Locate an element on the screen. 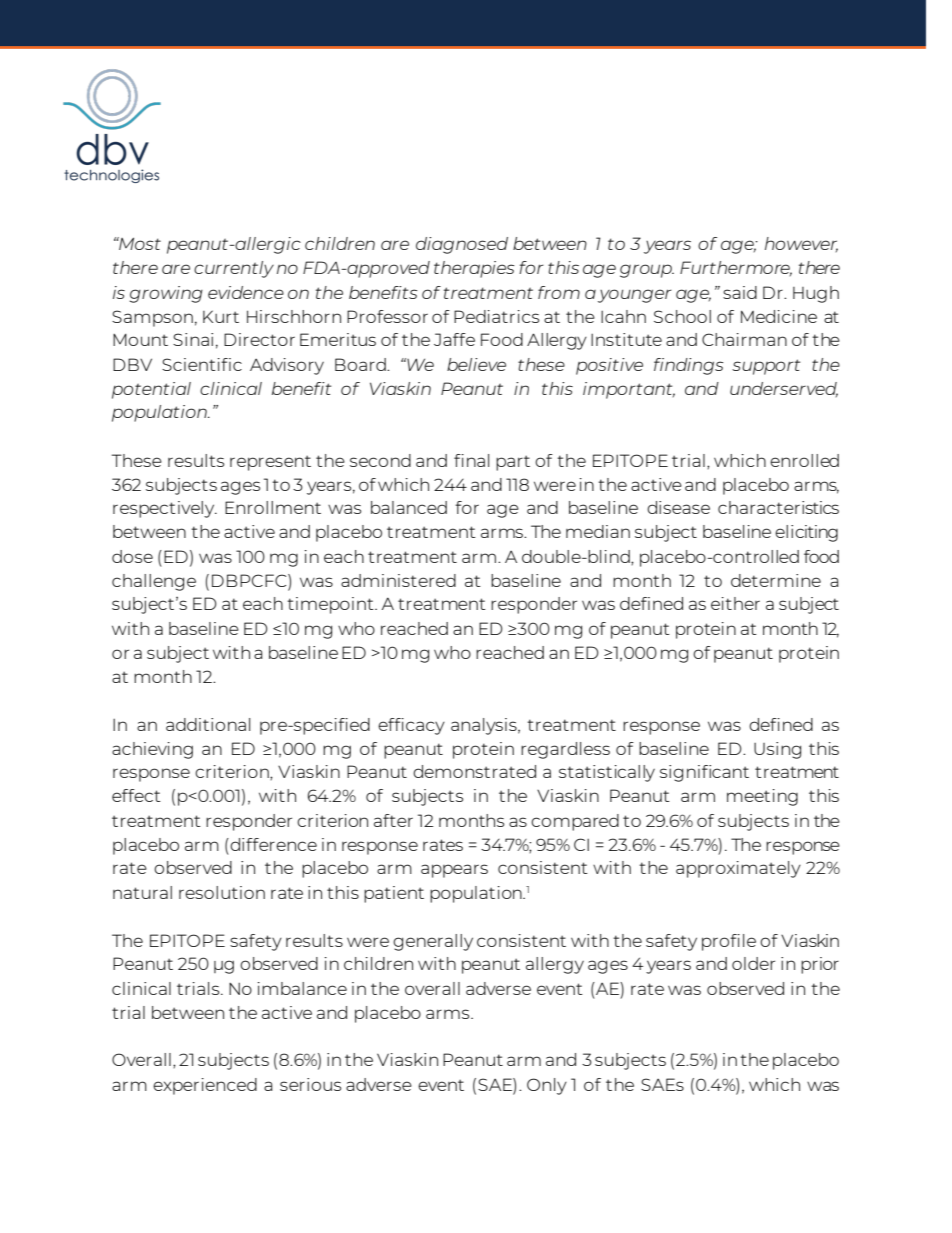 The image size is (952, 1233). meeting is located at coordinates (762, 797).
